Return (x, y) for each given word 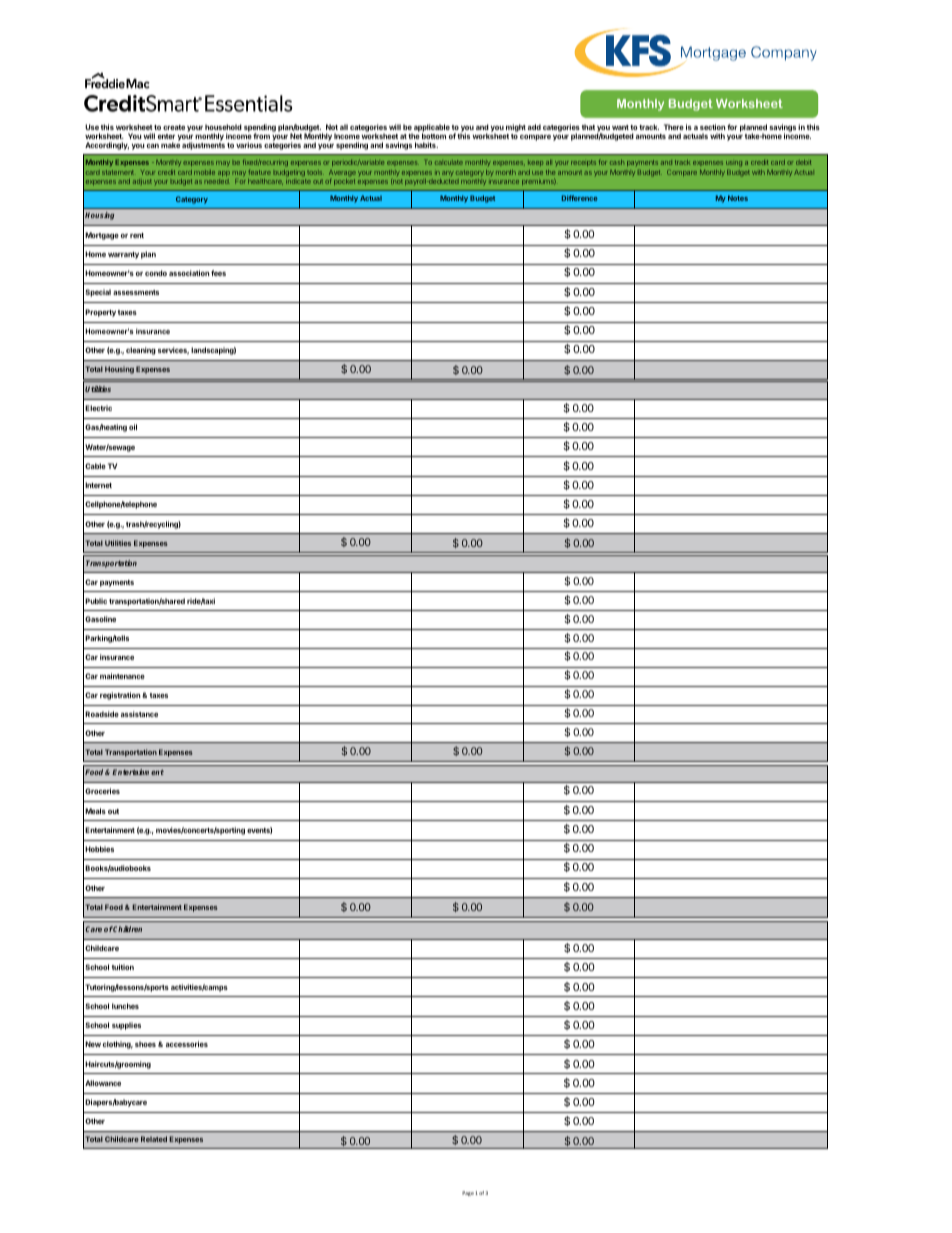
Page (468, 1193)
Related (154, 1139)
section (712, 127)
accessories (187, 1044)
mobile (204, 172)
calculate (449, 162)
